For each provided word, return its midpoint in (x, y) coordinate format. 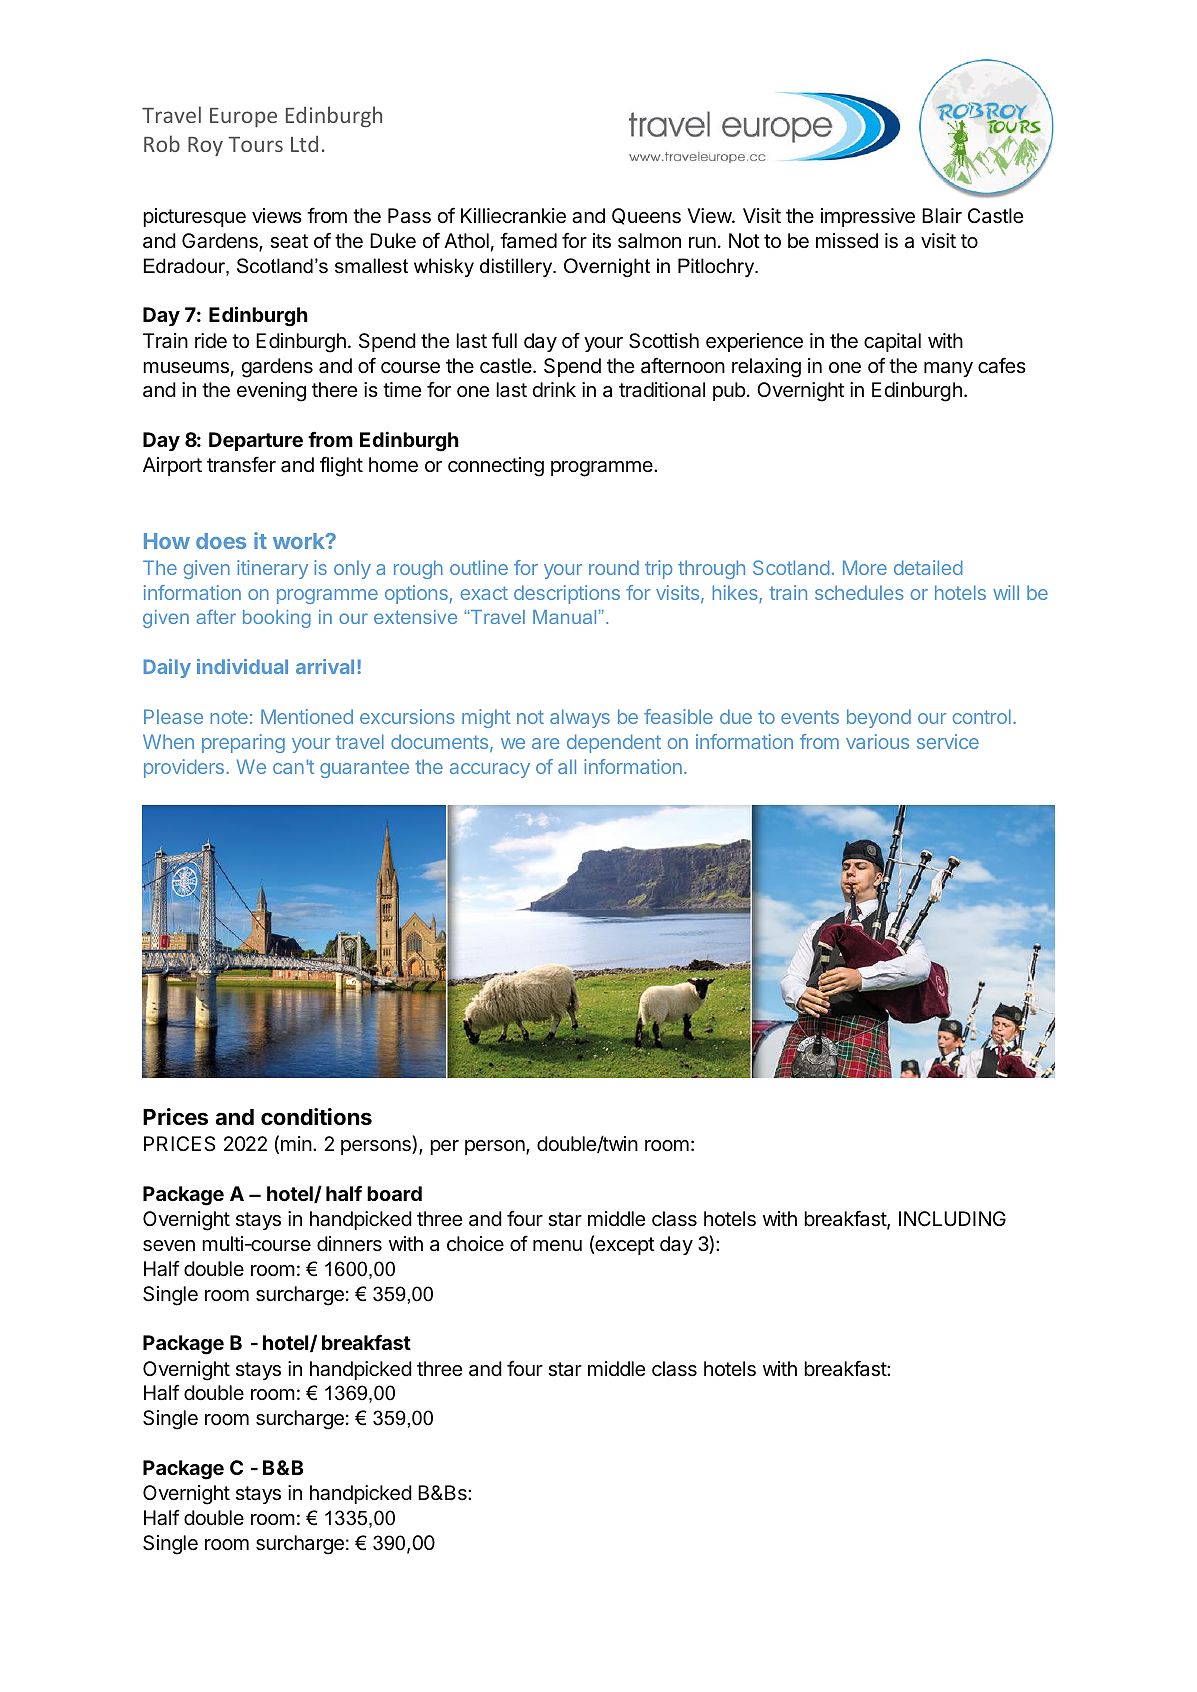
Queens (646, 216)
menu (557, 1245)
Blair (942, 216)
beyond (879, 718)
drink (554, 389)
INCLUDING (952, 1219)
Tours (255, 144)
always (580, 718)
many (948, 369)
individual (242, 666)
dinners (349, 1244)
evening (271, 392)
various (877, 741)
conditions (316, 1117)
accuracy (490, 770)
